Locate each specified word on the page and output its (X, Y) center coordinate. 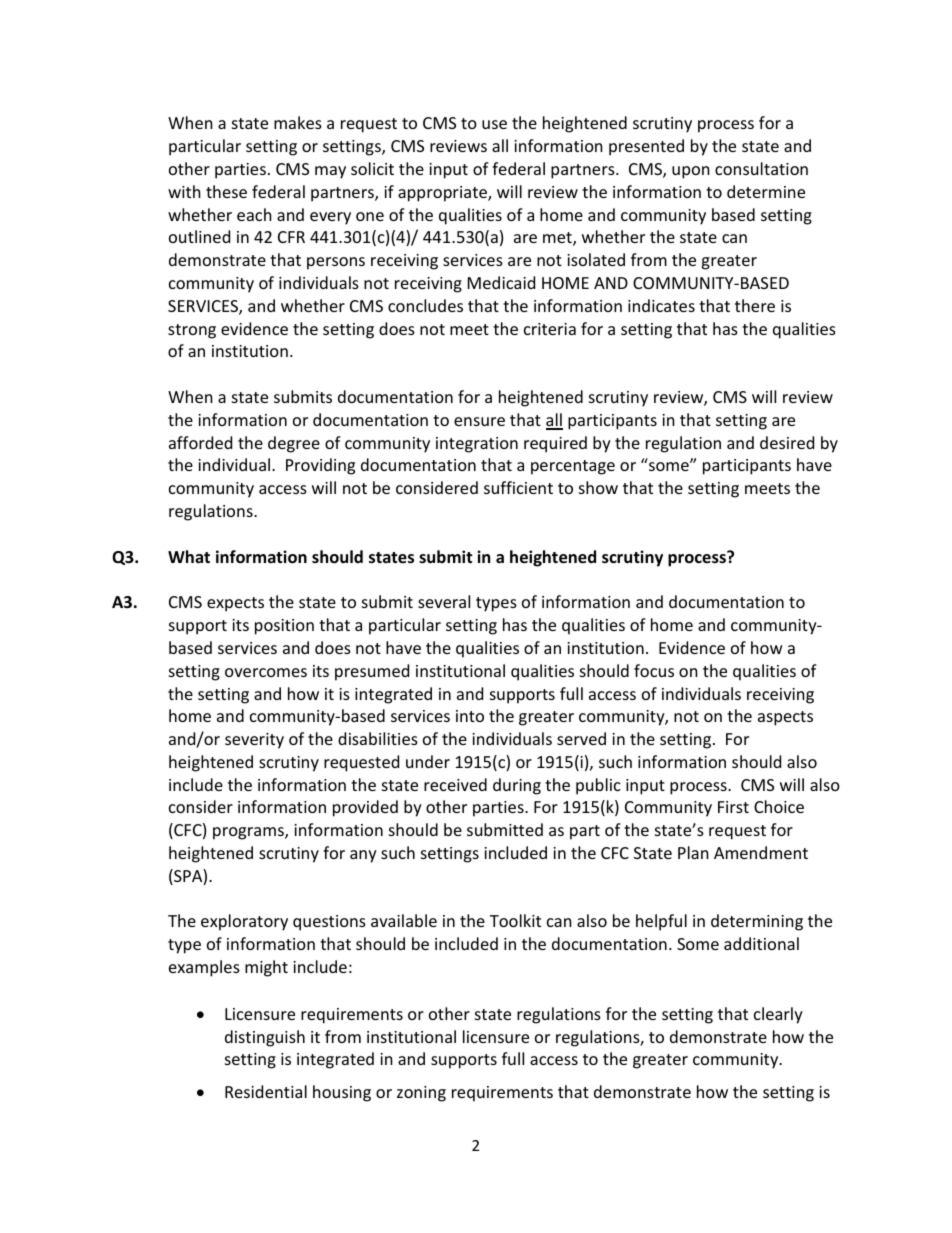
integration (477, 445)
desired (787, 442)
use (494, 124)
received (455, 784)
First (733, 807)
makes (298, 122)
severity (254, 741)
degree (294, 444)
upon (691, 172)
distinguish (265, 1038)
